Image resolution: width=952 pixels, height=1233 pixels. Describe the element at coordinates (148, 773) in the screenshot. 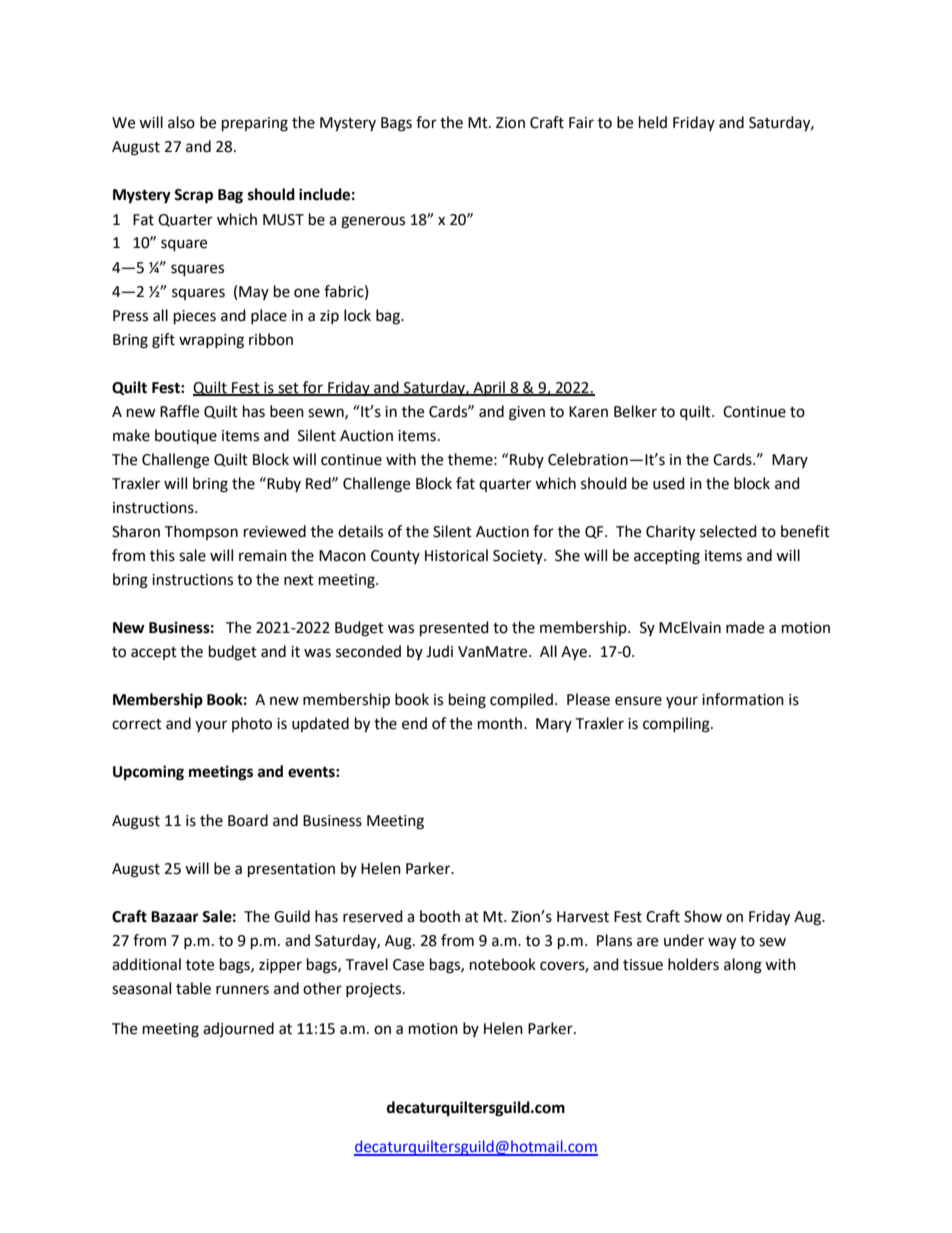

I see `Upcoming` at that location.
